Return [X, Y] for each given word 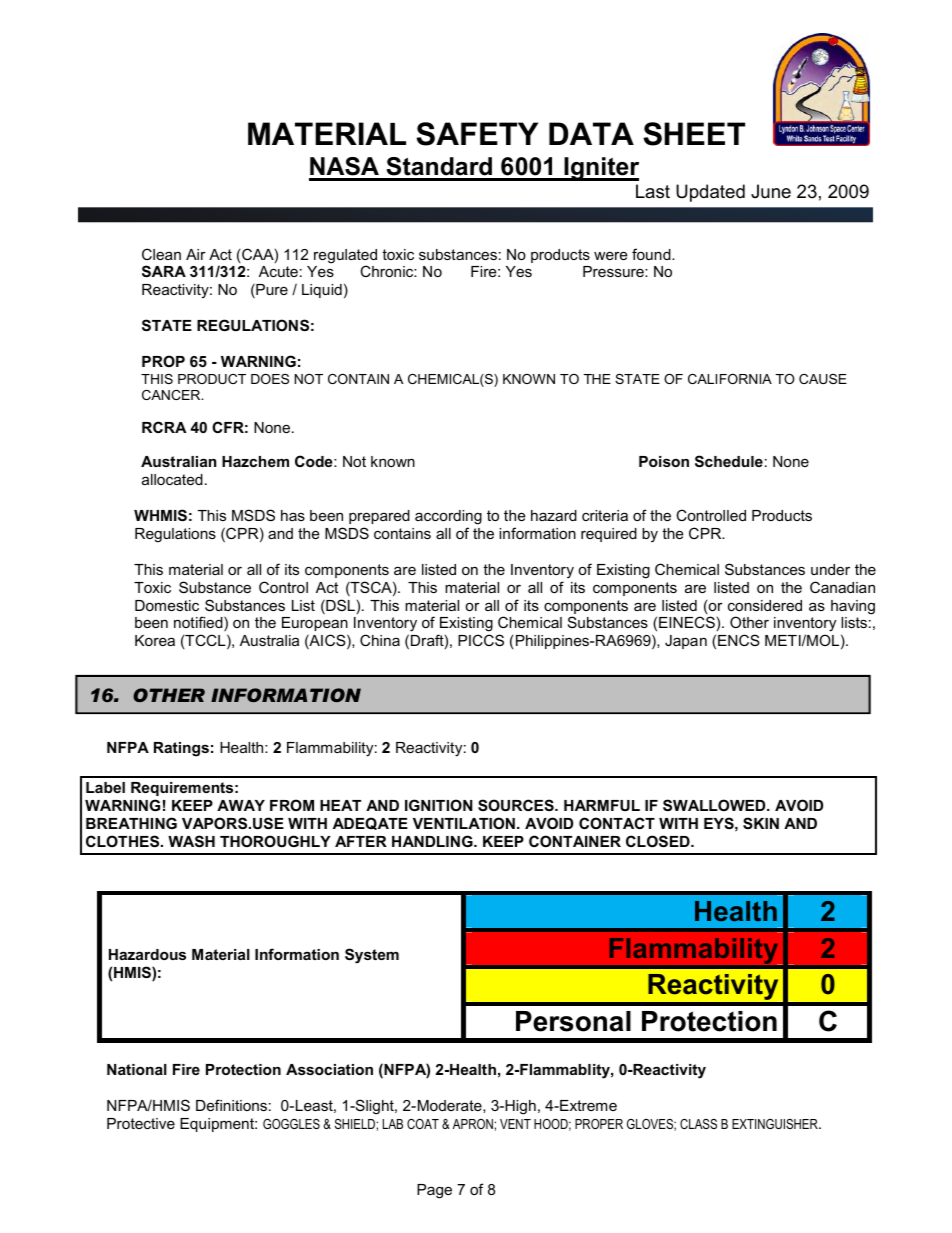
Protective [141, 1123]
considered [765, 605]
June [771, 191]
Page [434, 1191]
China [380, 640]
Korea [155, 640]
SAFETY [477, 134]
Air [196, 254]
